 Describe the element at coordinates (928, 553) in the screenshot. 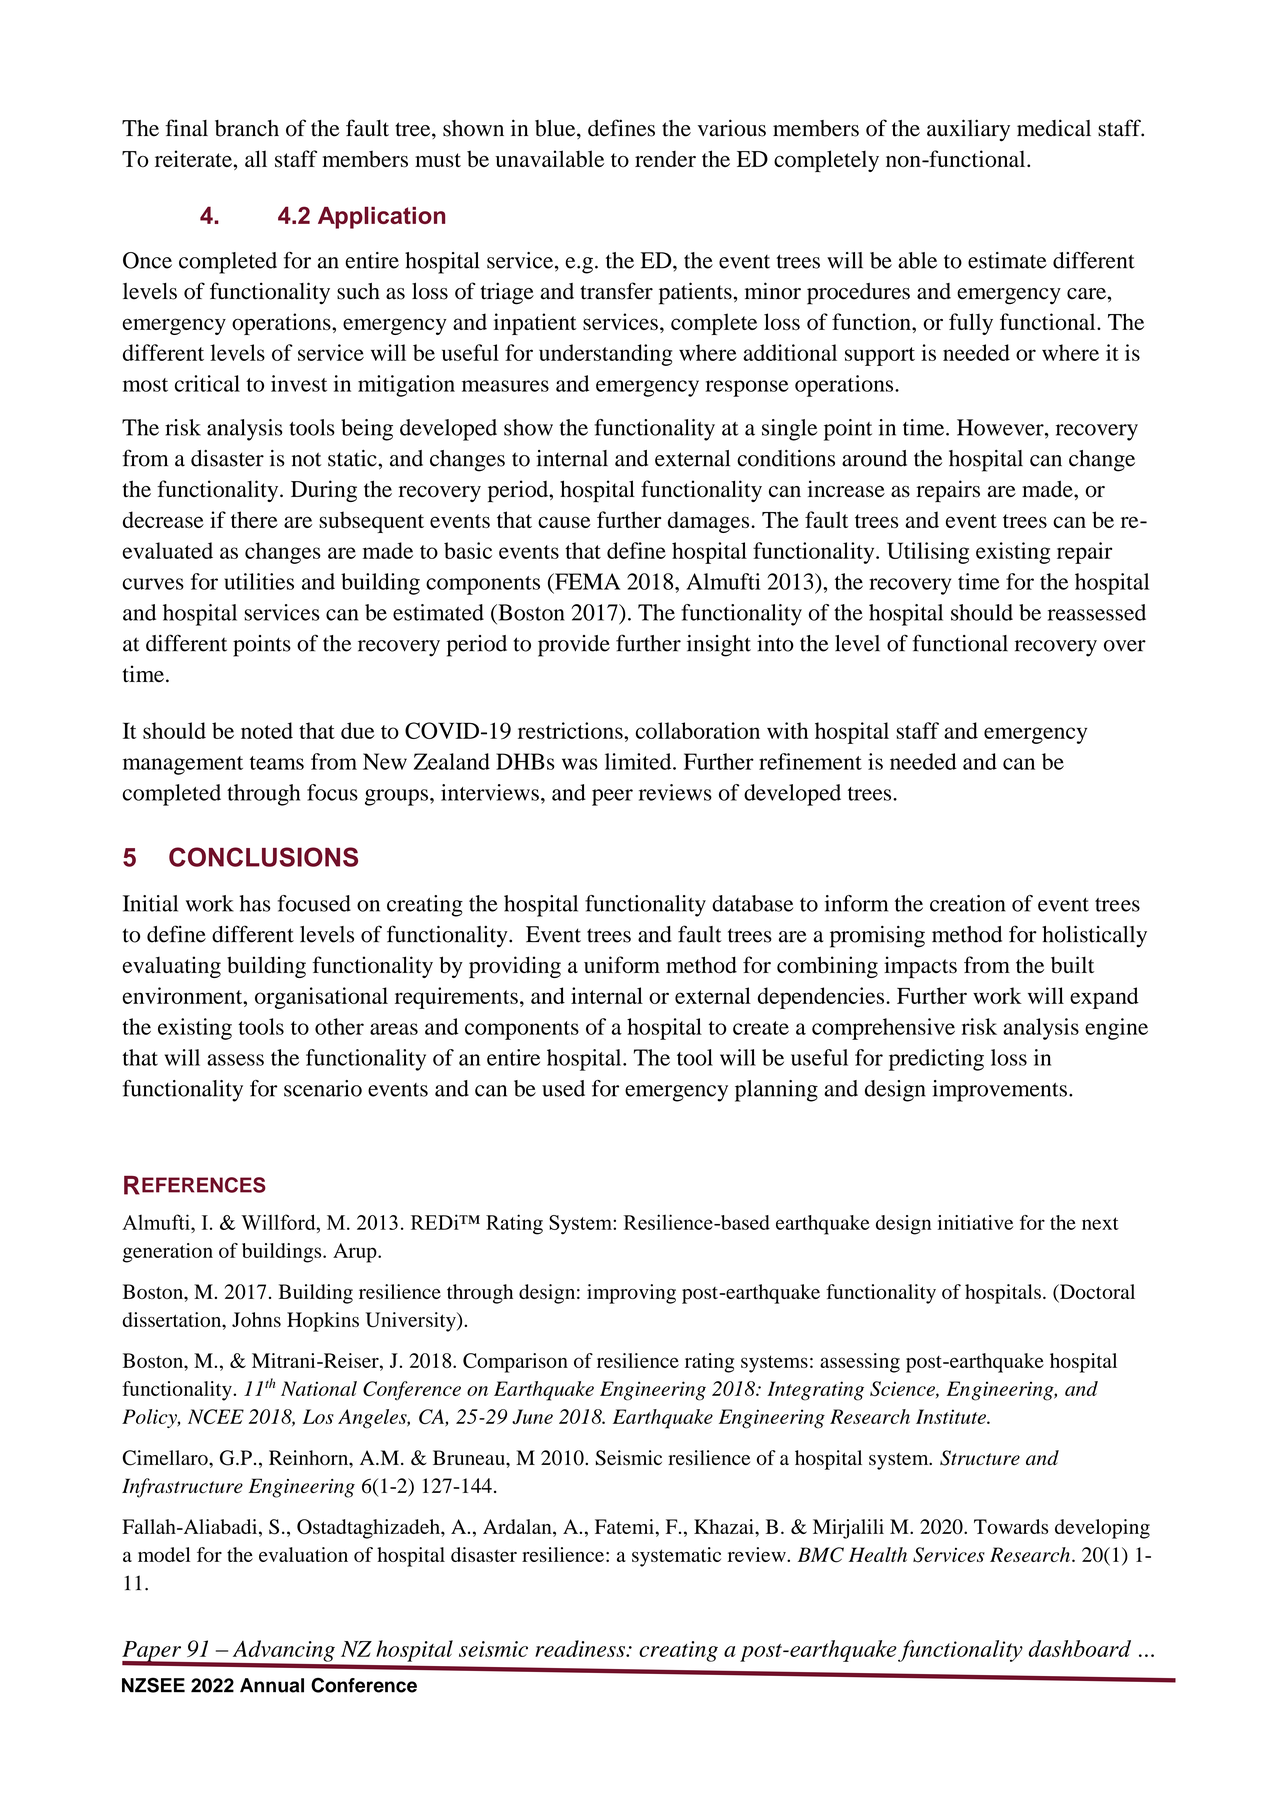

I see `Utilising` at that location.
